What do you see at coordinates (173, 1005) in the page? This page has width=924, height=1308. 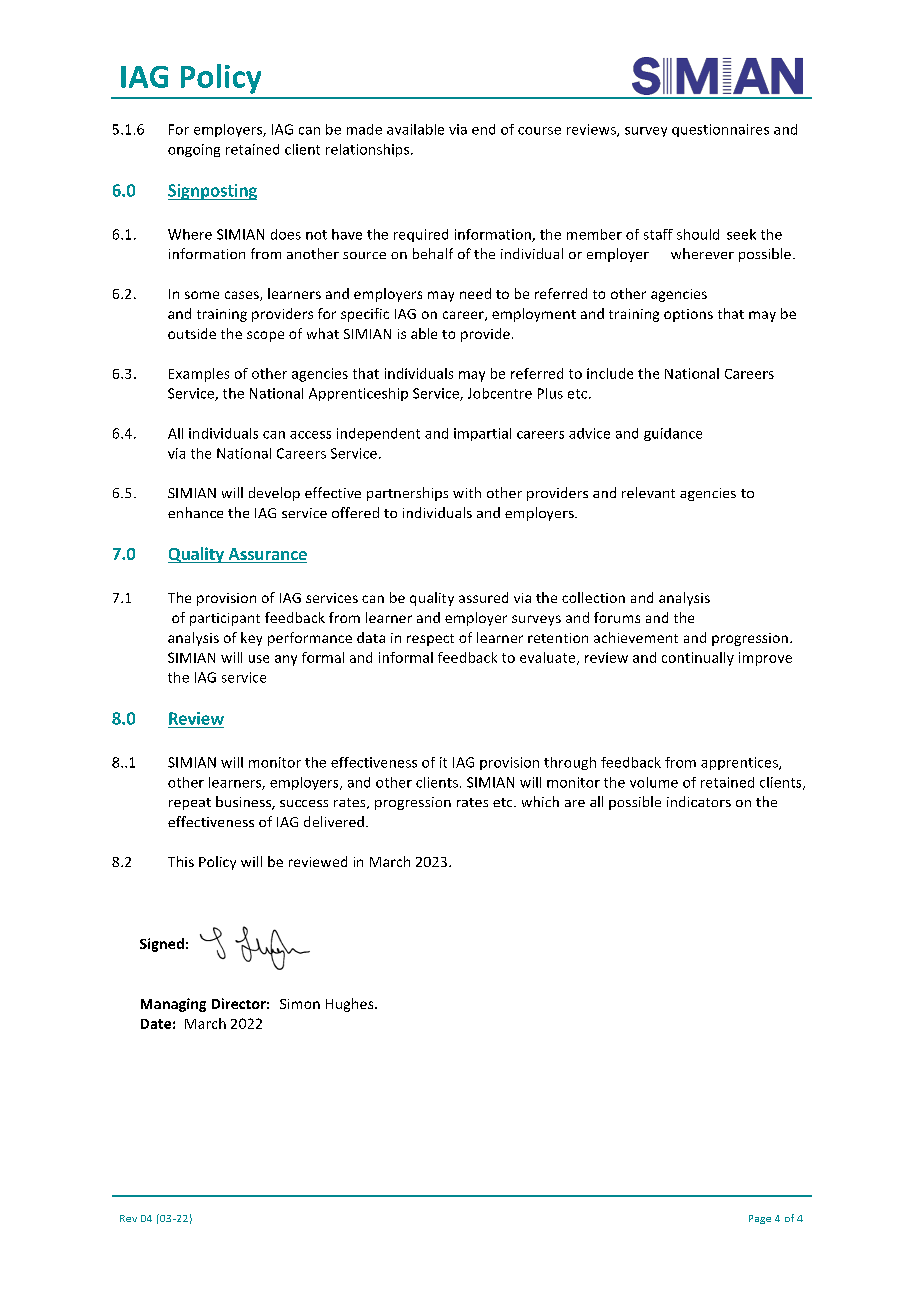 I see `Managing` at bounding box center [173, 1005].
